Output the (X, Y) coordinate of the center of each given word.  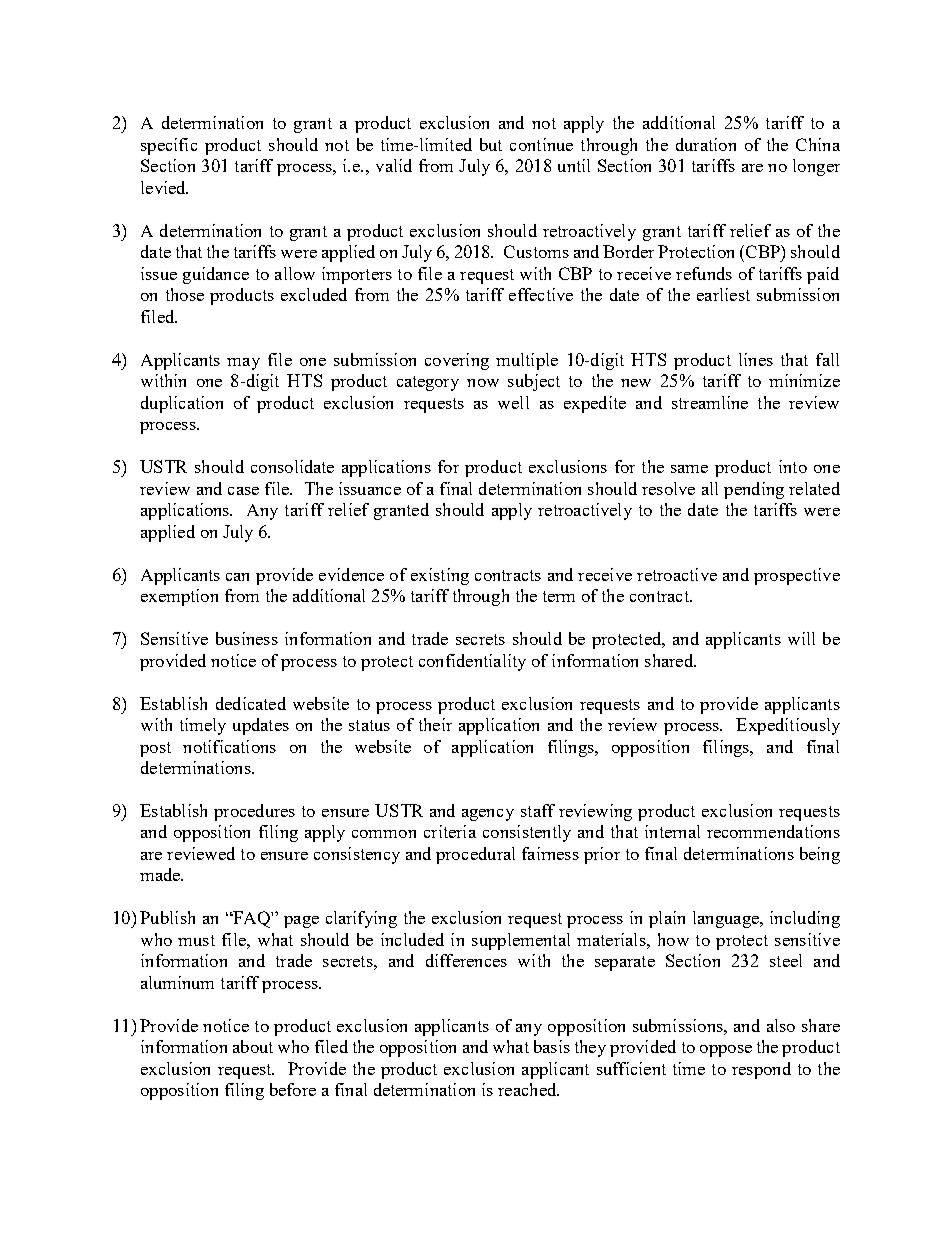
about (253, 1046)
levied (164, 187)
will (801, 638)
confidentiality (472, 662)
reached (528, 1089)
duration (706, 144)
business (247, 638)
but (491, 144)
